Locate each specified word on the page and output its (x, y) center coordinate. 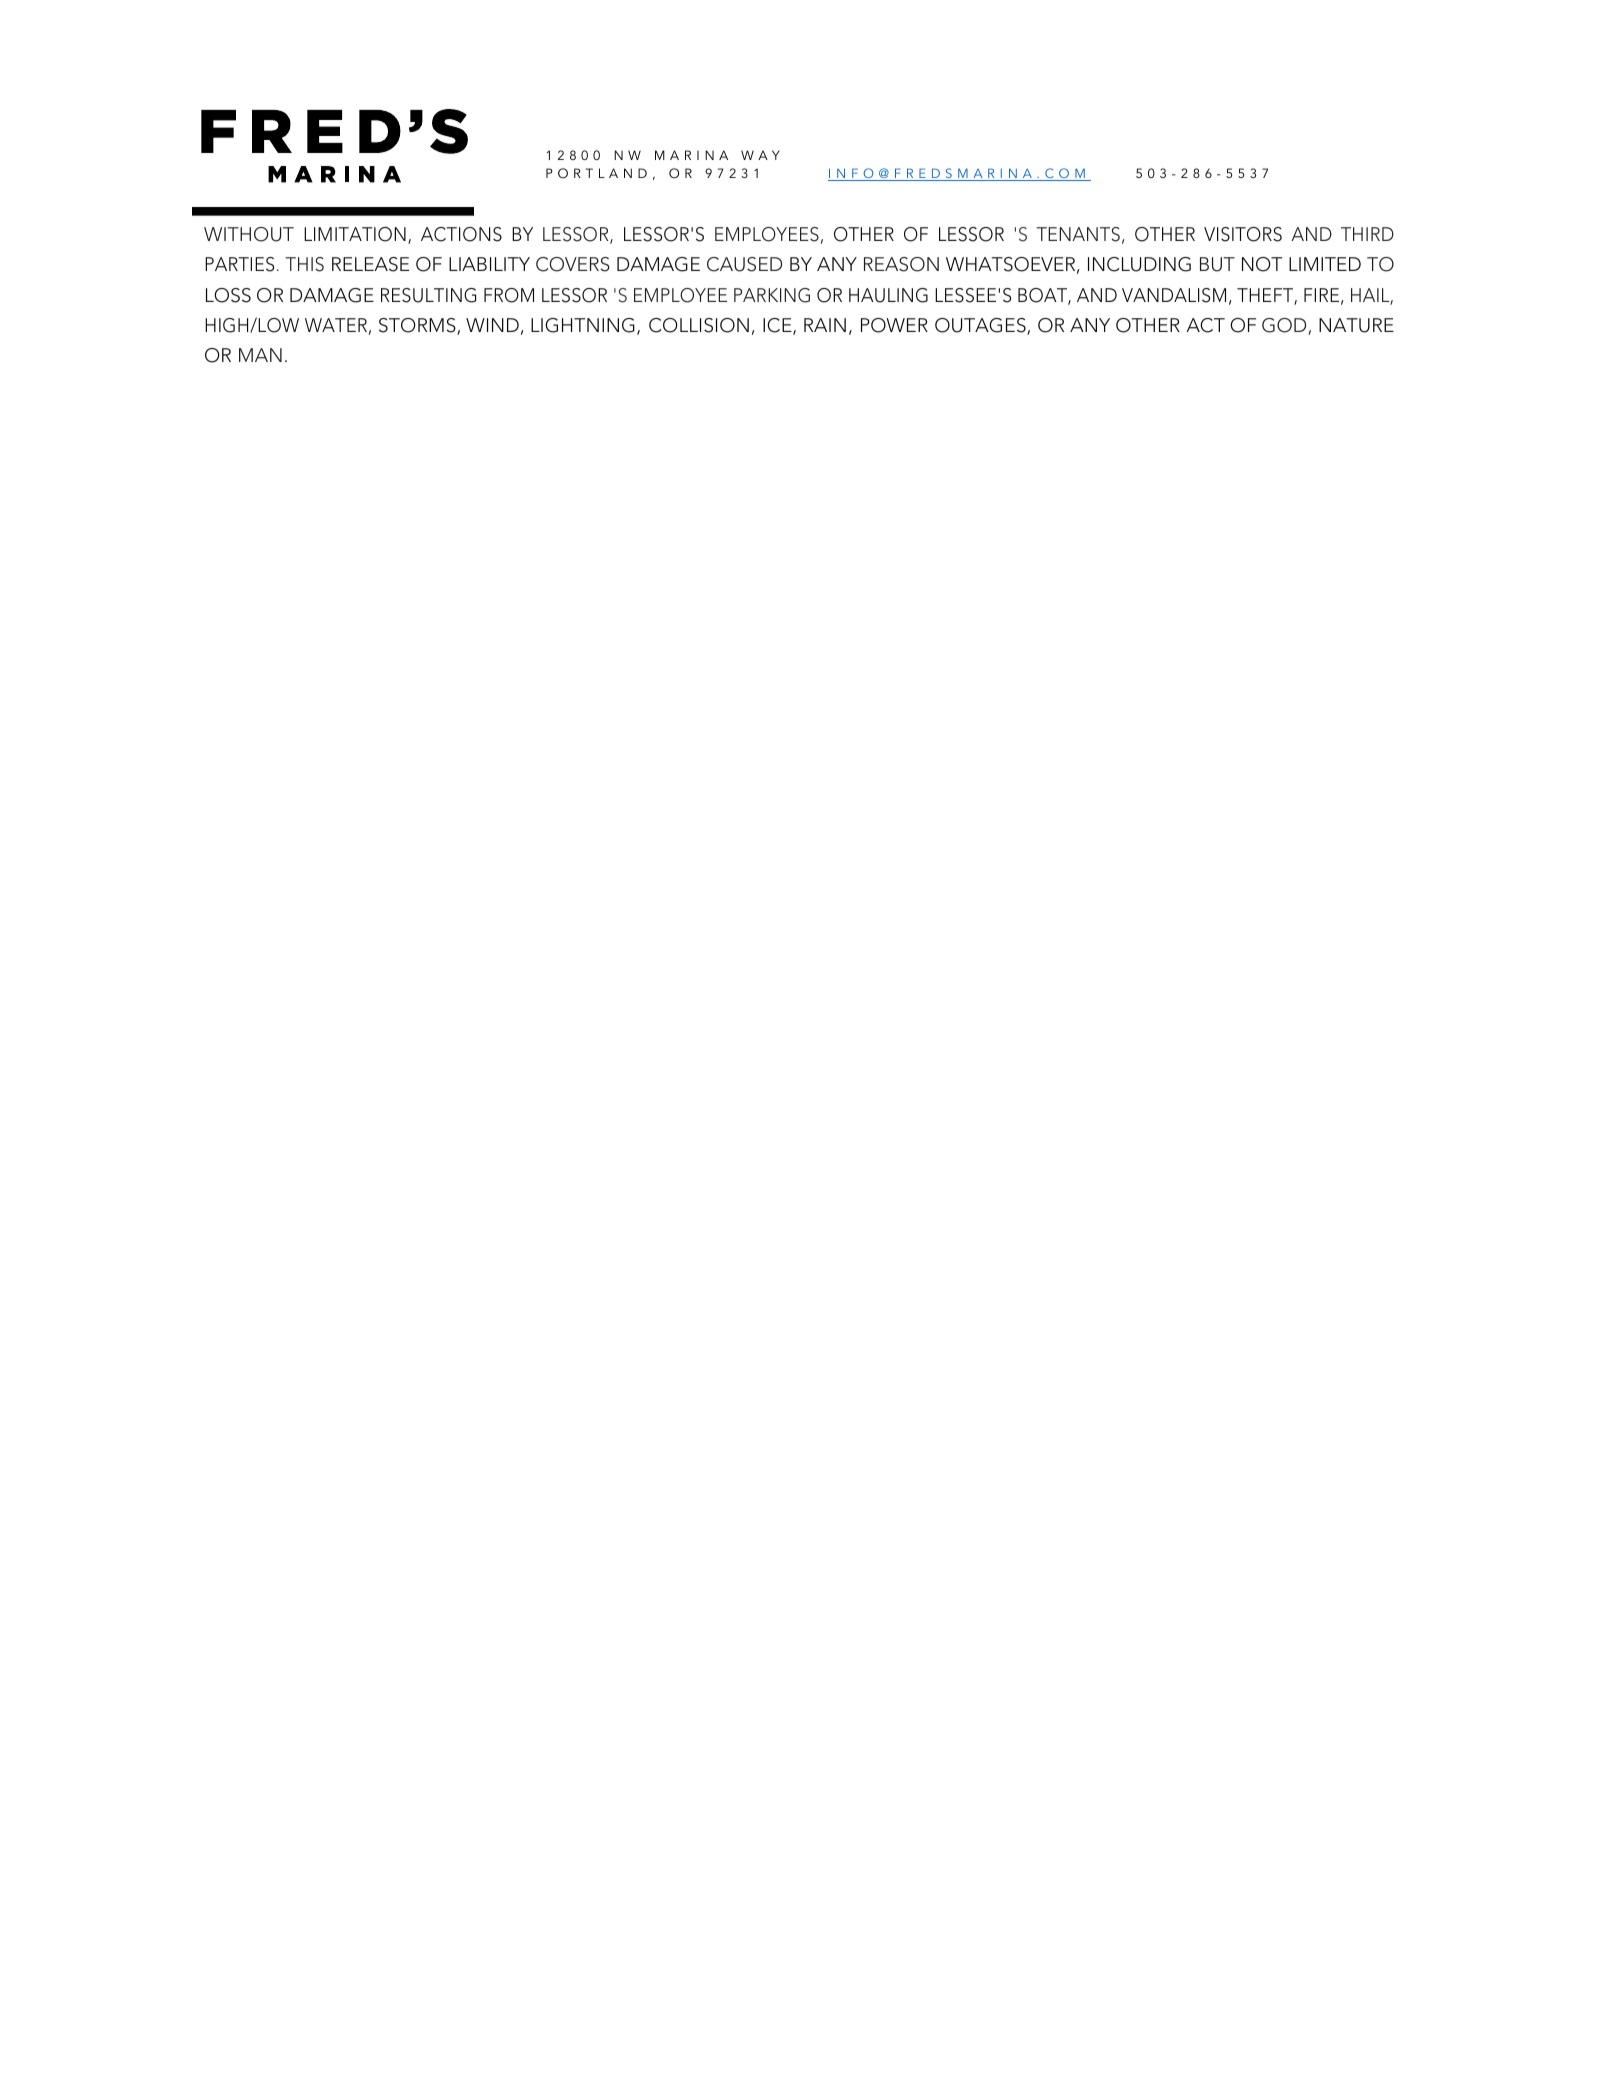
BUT (1217, 264)
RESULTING (428, 295)
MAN (260, 355)
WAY (760, 155)
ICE (778, 326)
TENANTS (1078, 234)
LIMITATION (355, 234)
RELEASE (370, 264)
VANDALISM (1174, 295)
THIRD (1367, 234)
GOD (1285, 326)
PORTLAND (596, 173)
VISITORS (1243, 234)
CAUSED (744, 264)
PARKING (772, 295)
